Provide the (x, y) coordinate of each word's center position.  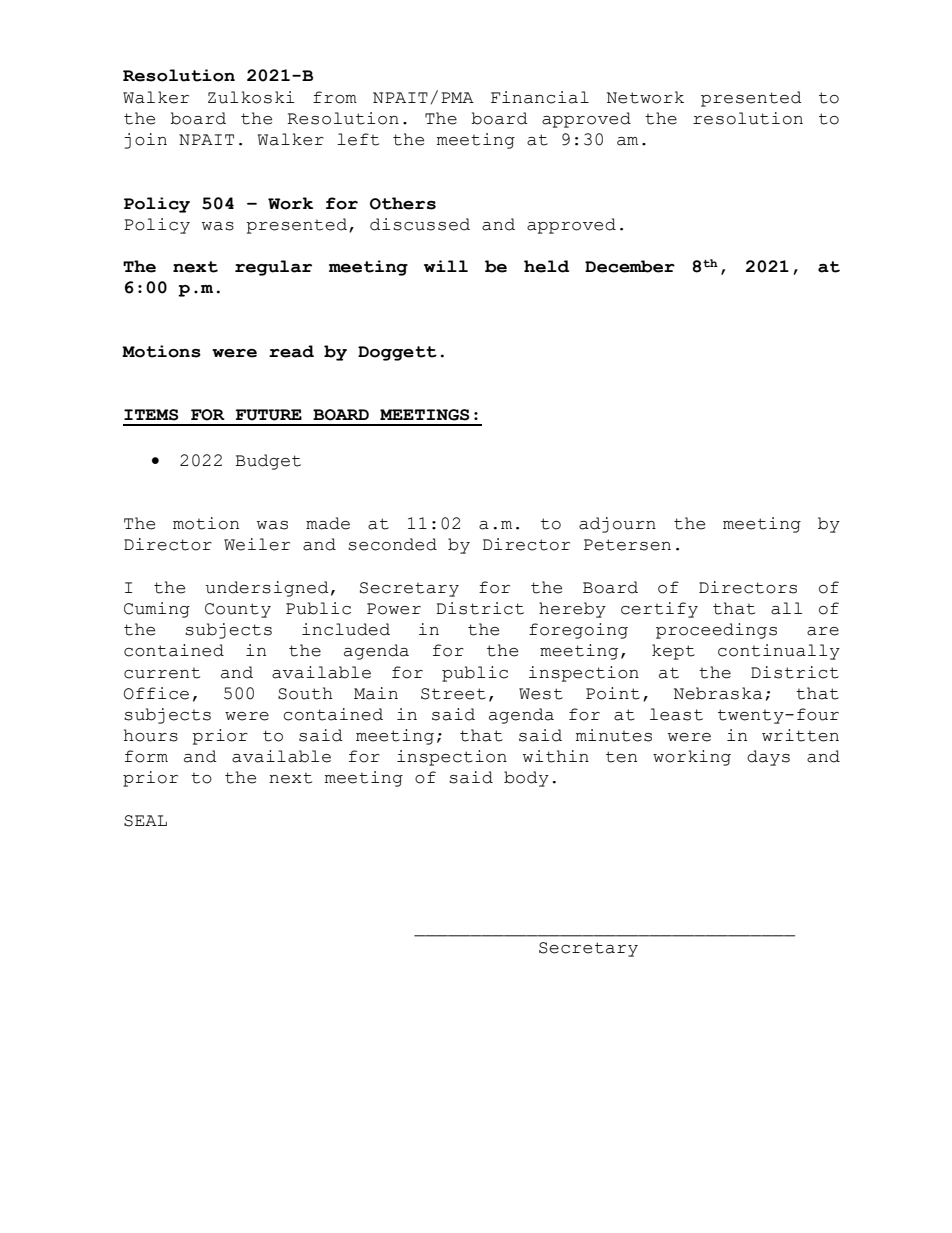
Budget (268, 462)
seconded (392, 544)
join (145, 141)
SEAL (145, 821)
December (630, 266)
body (526, 779)
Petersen (627, 545)
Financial (540, 97)
